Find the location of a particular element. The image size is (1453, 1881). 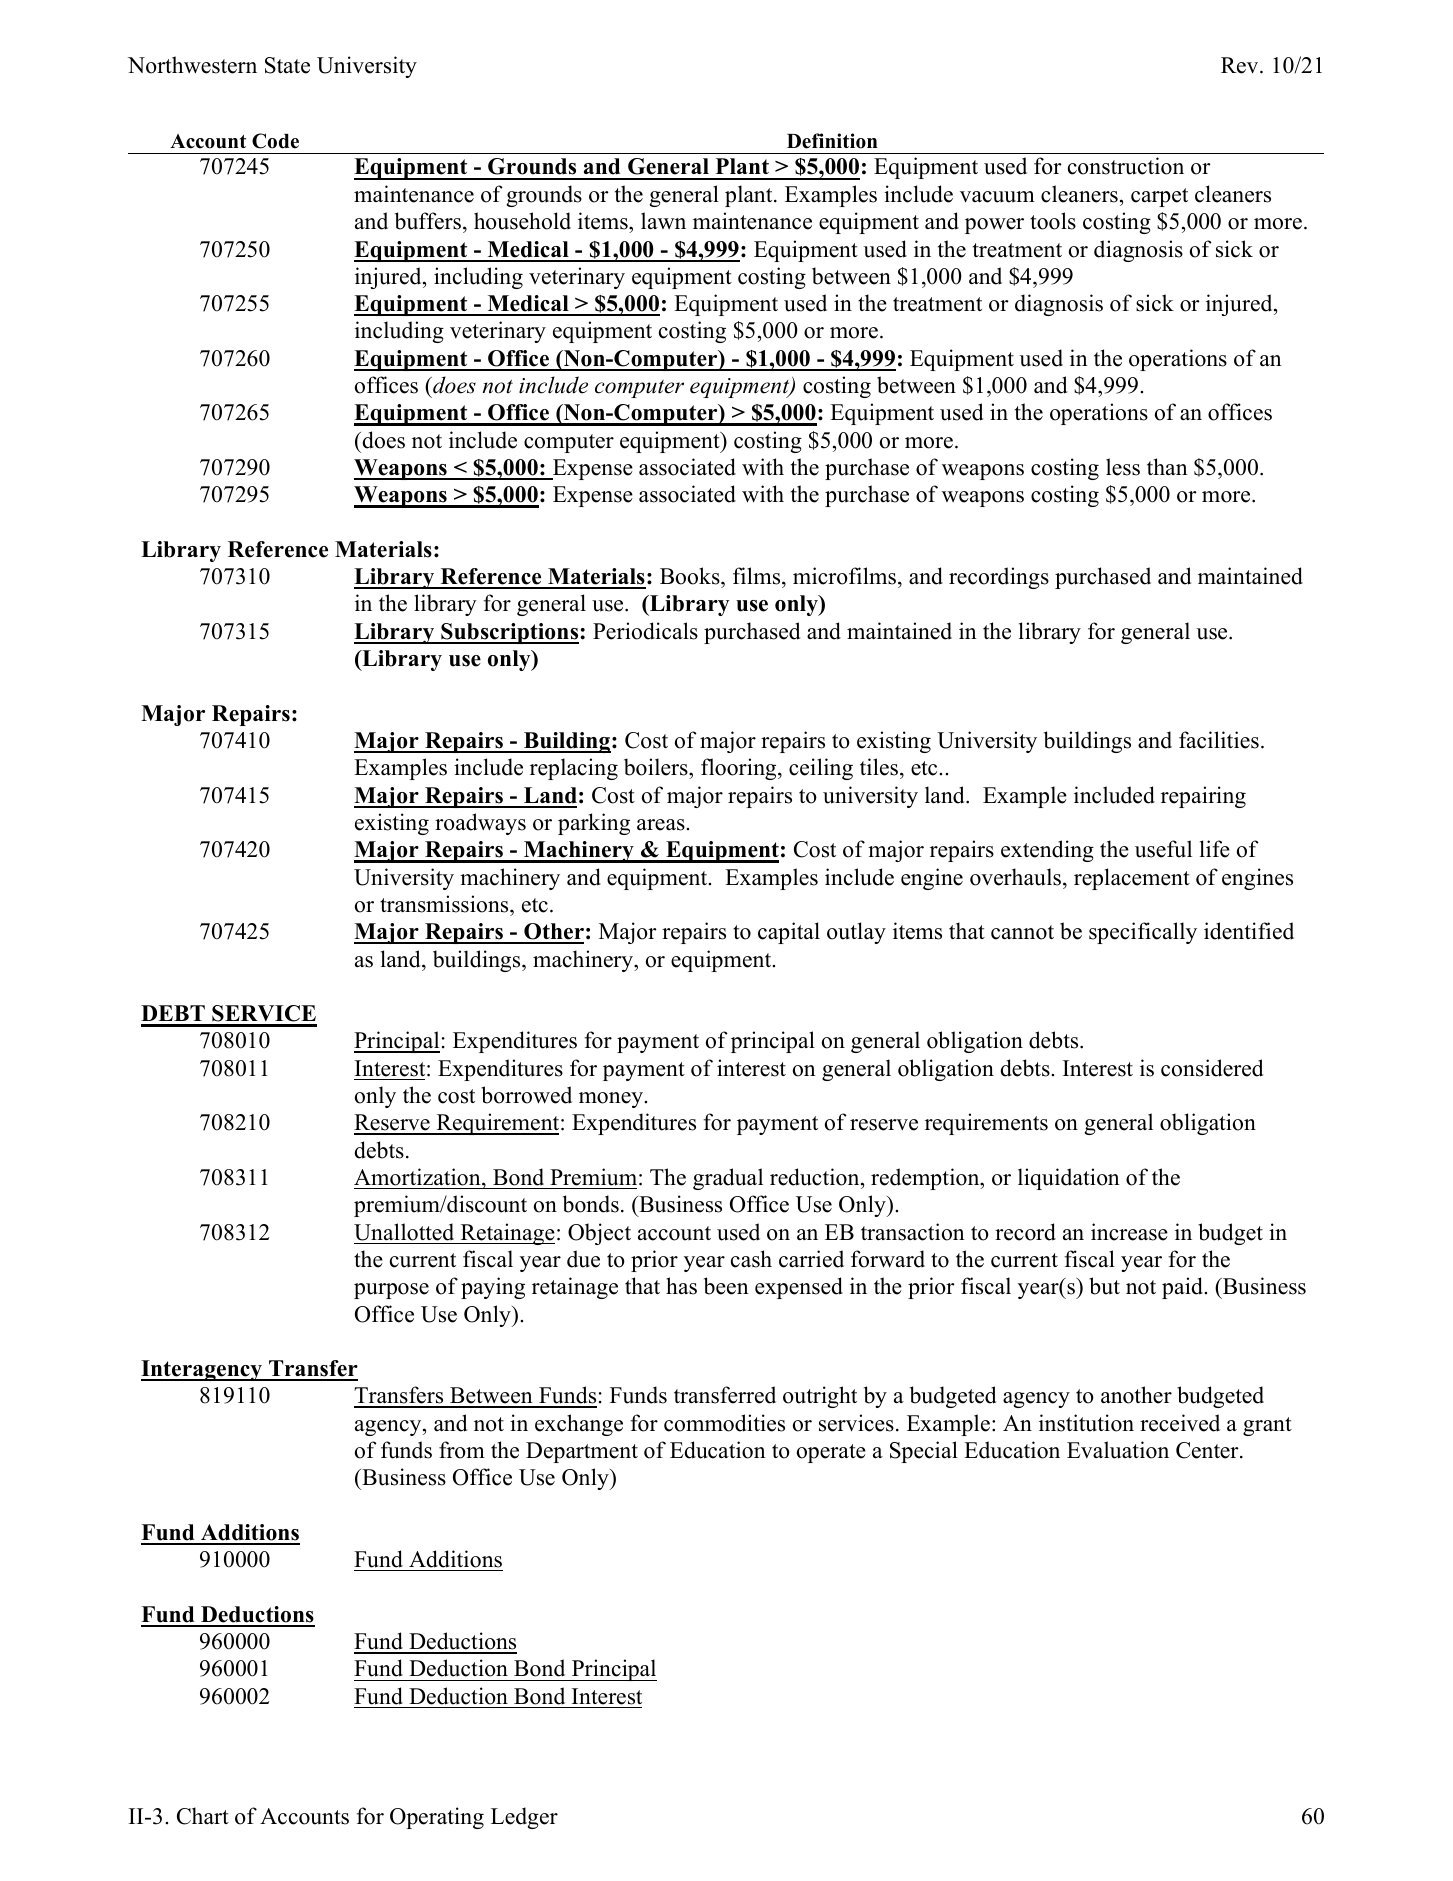

been is located at coordinates (726, 1286).
